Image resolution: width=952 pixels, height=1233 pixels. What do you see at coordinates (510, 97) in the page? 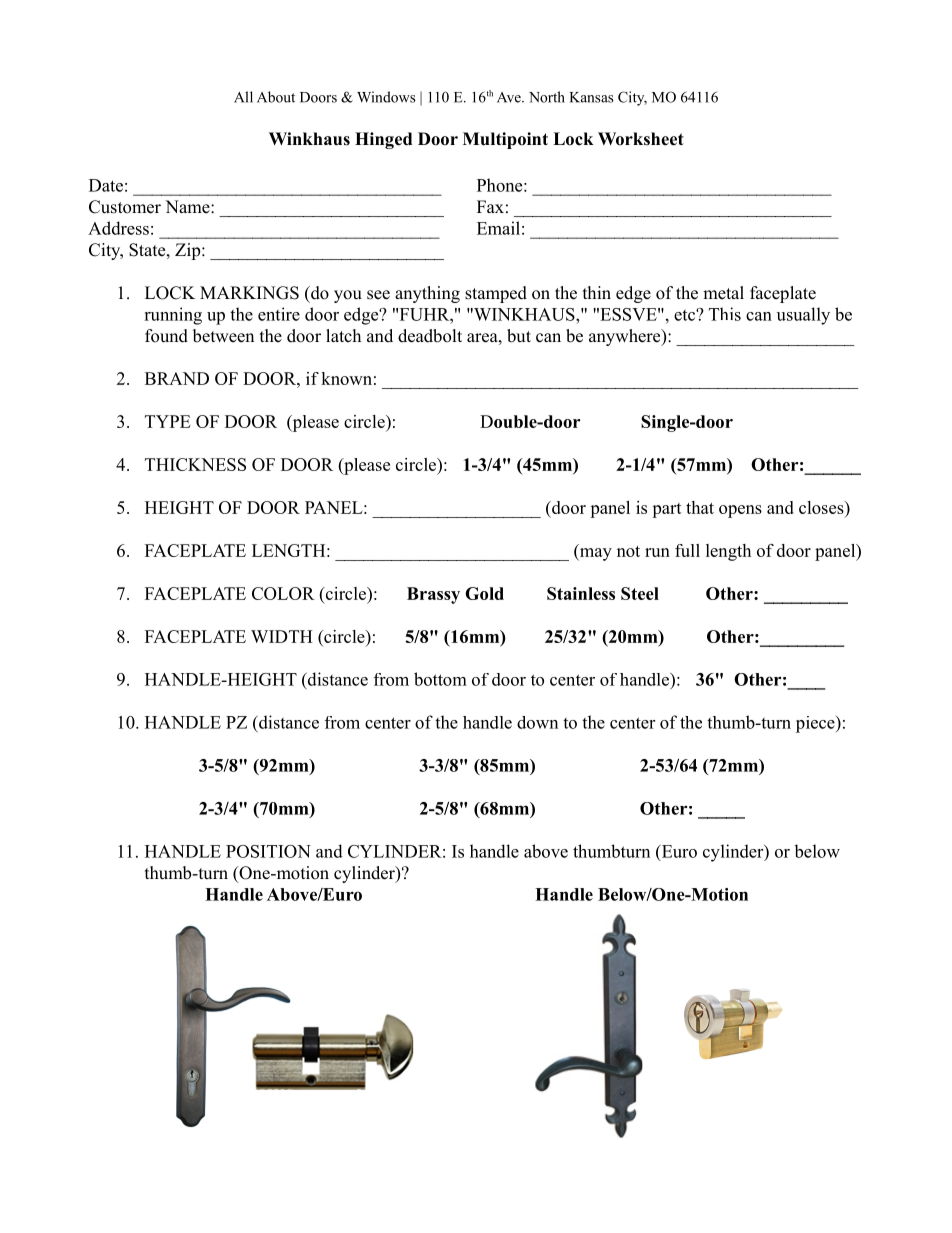
I see `Ave` at bounding box center [510, 97].
